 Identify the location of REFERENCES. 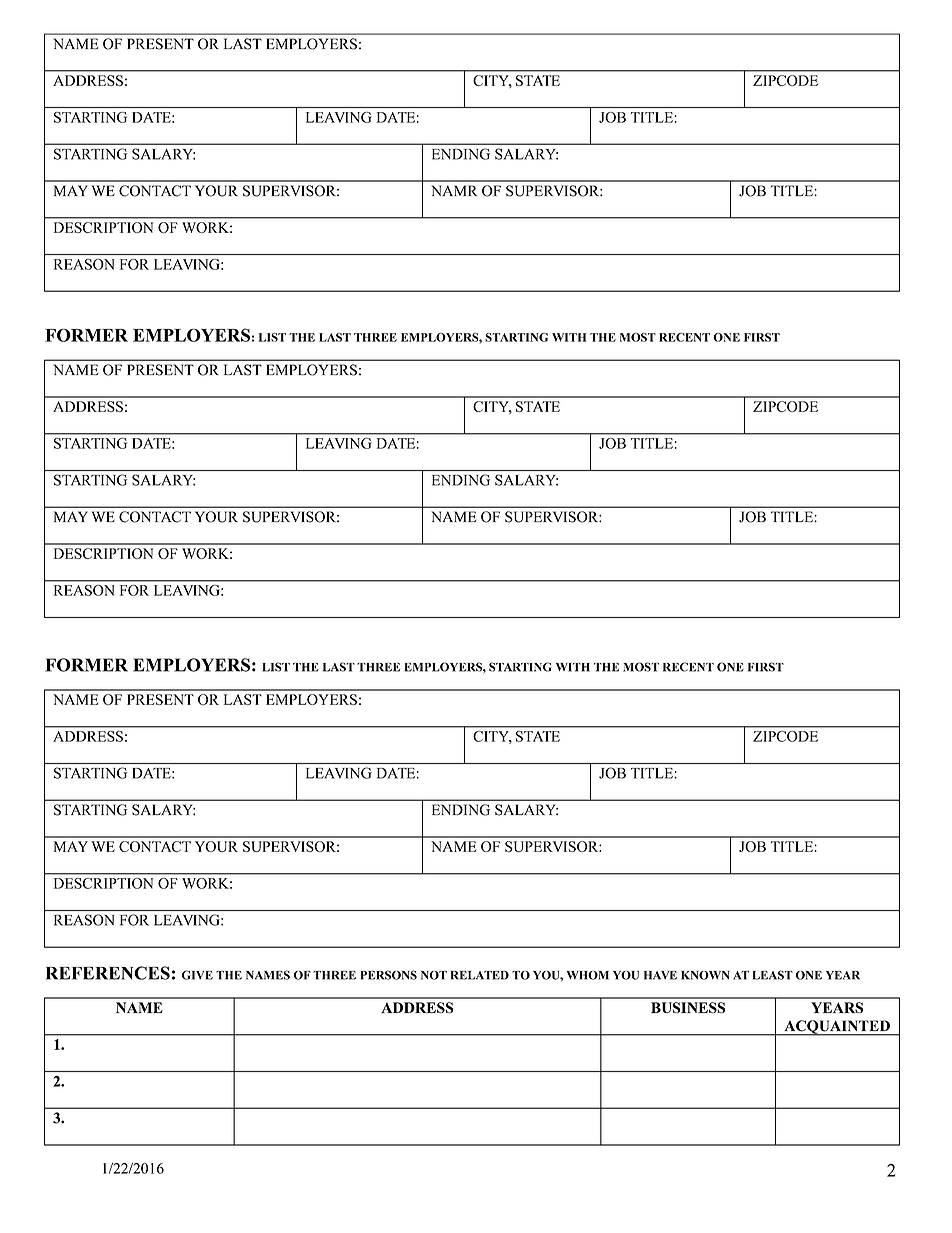
(108, 973).
